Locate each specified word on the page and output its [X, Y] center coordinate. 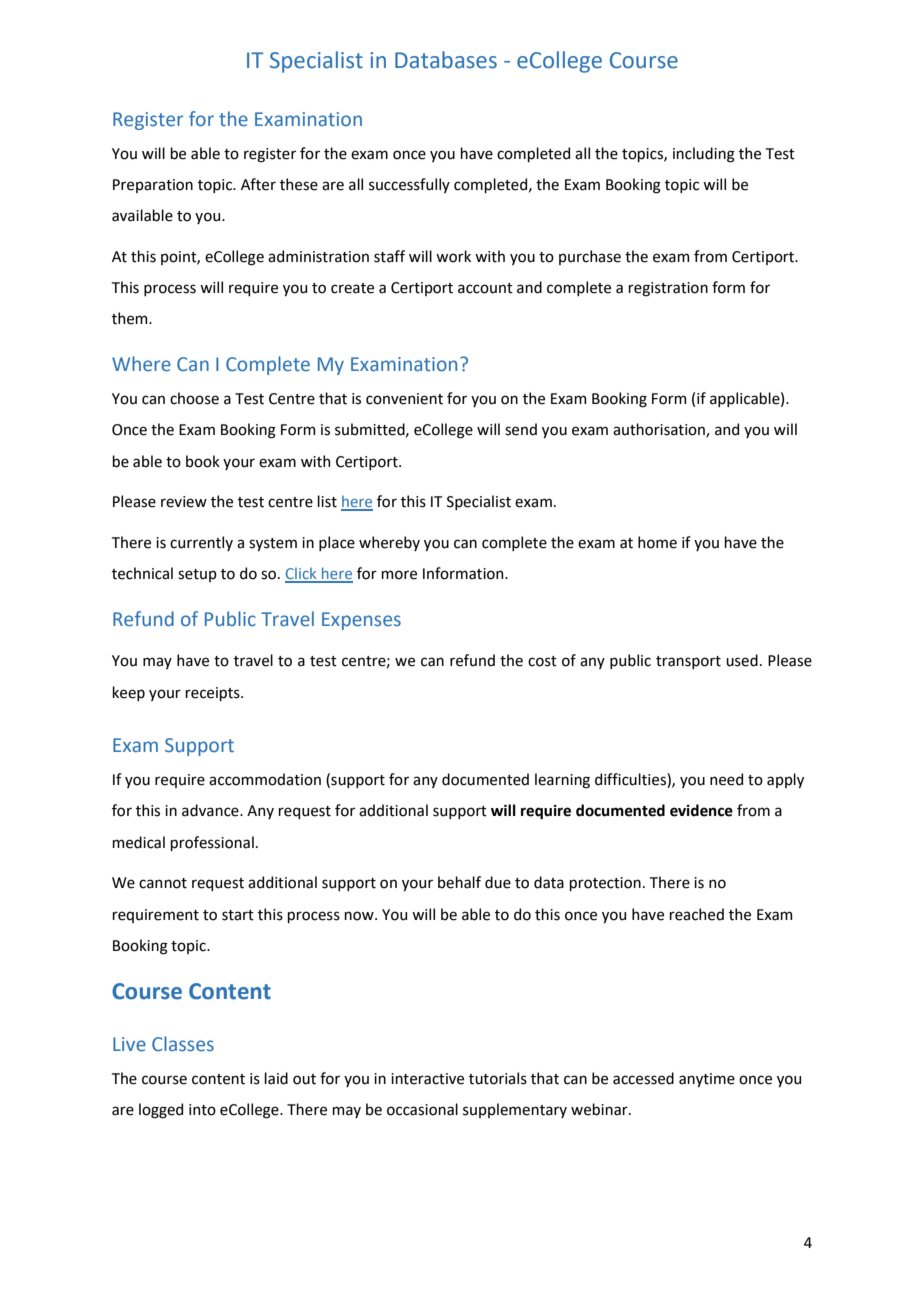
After [258, 184]
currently [201, 543]
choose [194, 398]
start [238, 915]
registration [668, 289]
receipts [213, 694]
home [657, 542]
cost [542, 661]
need [726, 779]
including [704, 155]
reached [696, 914]
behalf [459, 882]
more [399, 575]
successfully [409, 185]
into [202, 1110]
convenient [404, 399]
